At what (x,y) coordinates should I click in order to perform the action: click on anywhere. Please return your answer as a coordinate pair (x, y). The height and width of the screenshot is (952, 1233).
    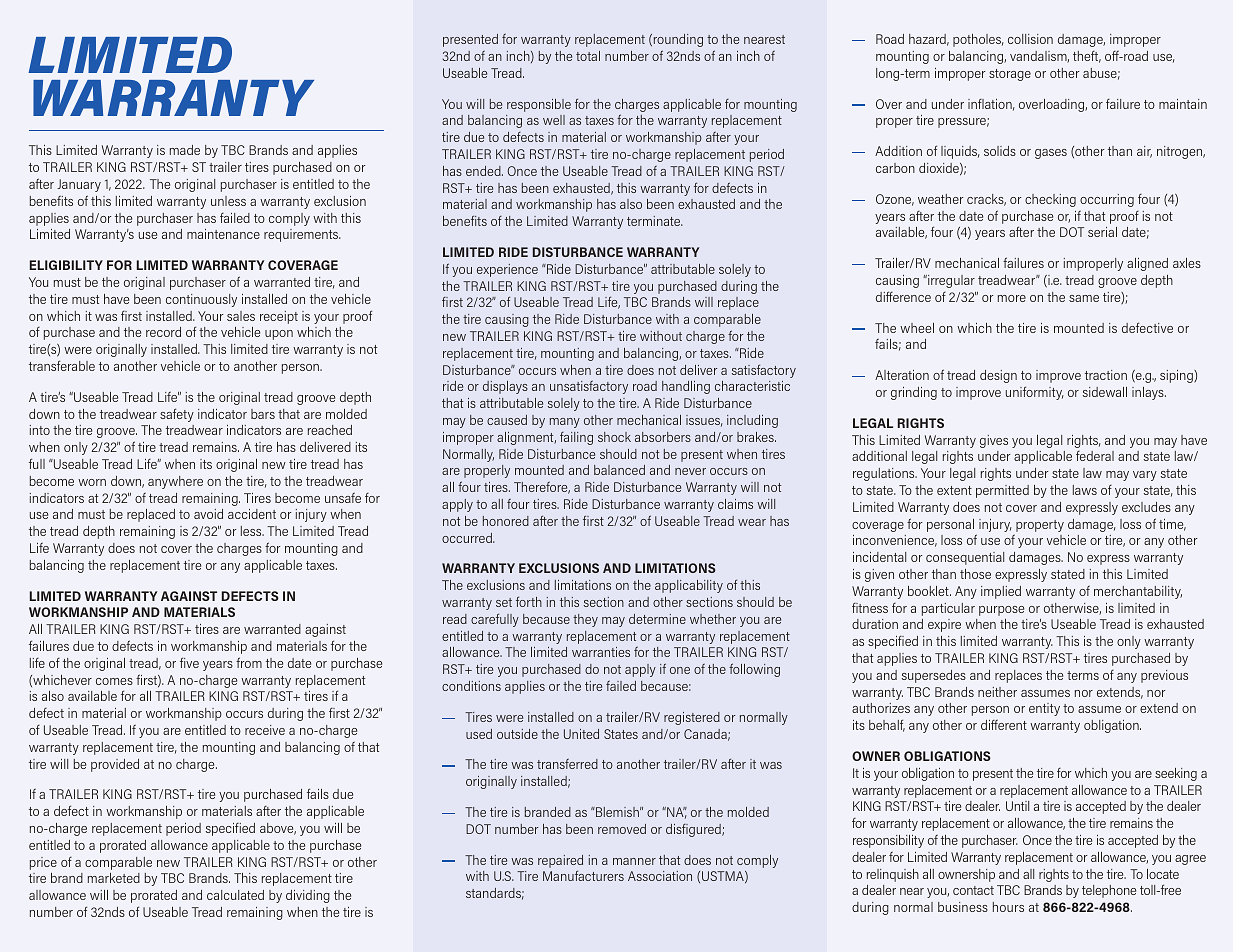
    Looking at the image, I should click on (175, 482).
